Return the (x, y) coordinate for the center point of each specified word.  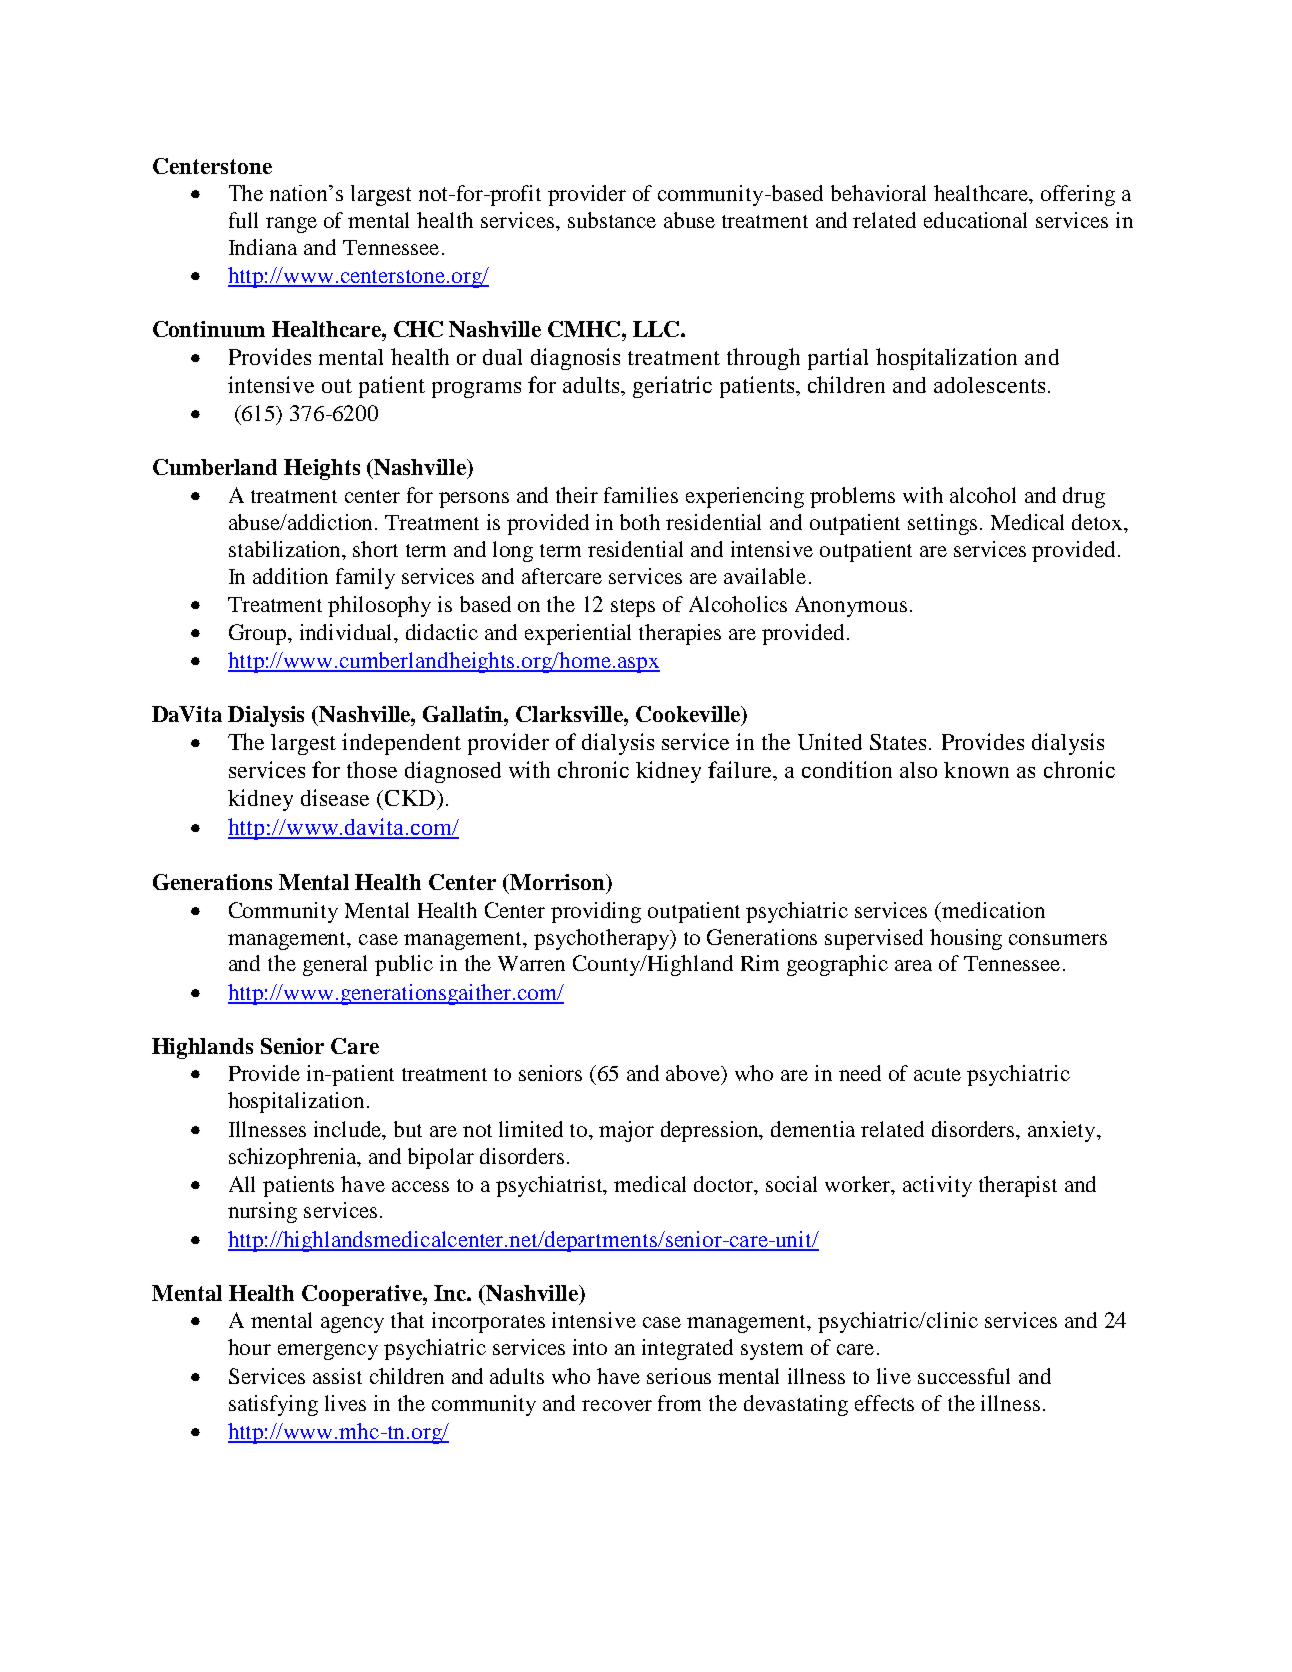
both (640, 522)
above (694, 1074)
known (976, 770)
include (349, 1129)
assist (337, 1376)
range (291, 225)
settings (942, 524)
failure (741, 769)
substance (612, 220)
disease (335, 797)
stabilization (286, 549)
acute (937, 1074)
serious (679, 1376)
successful (964, 1376)
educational (975, 220)
